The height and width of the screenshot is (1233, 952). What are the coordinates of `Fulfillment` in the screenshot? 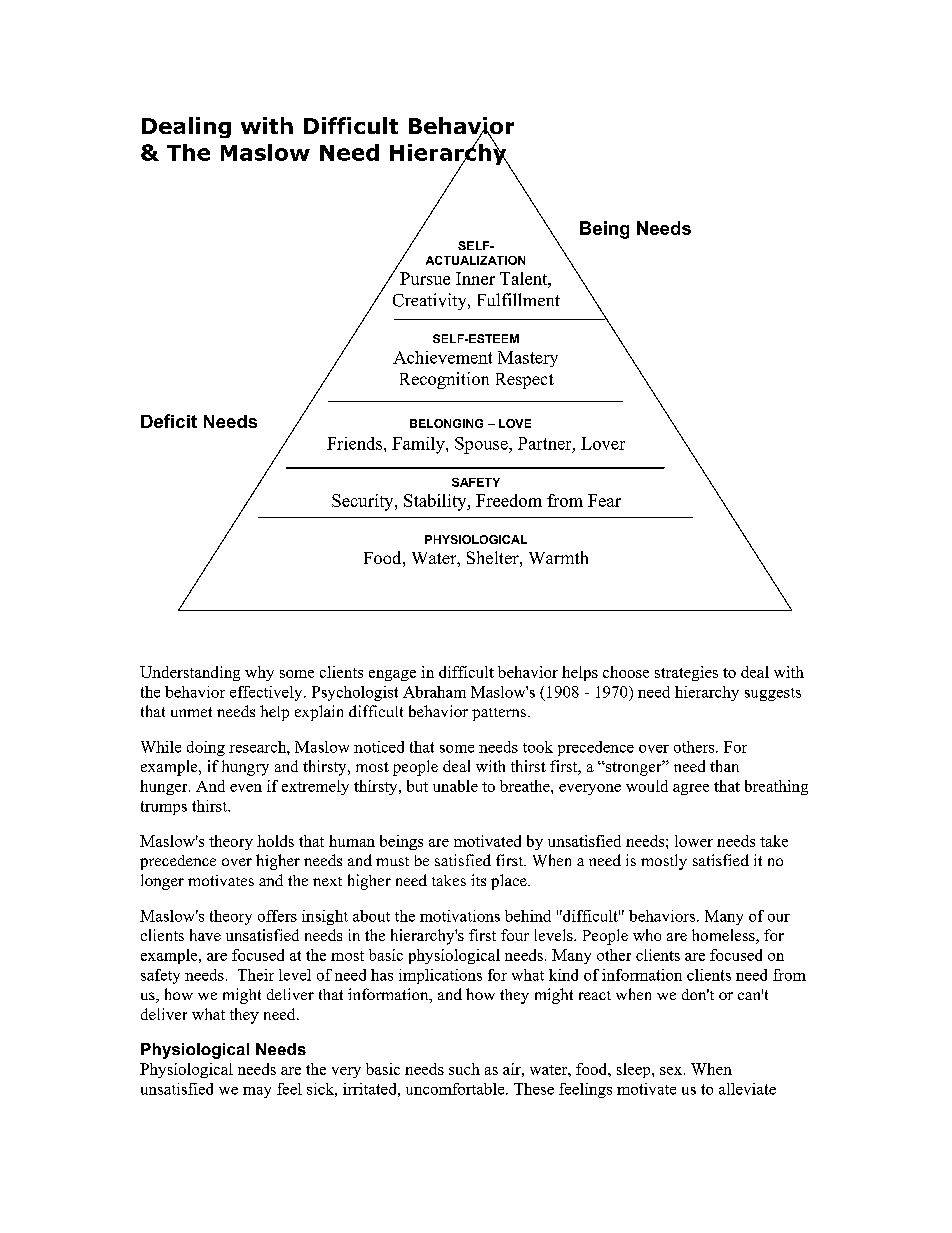 It's located at (519, 299).
